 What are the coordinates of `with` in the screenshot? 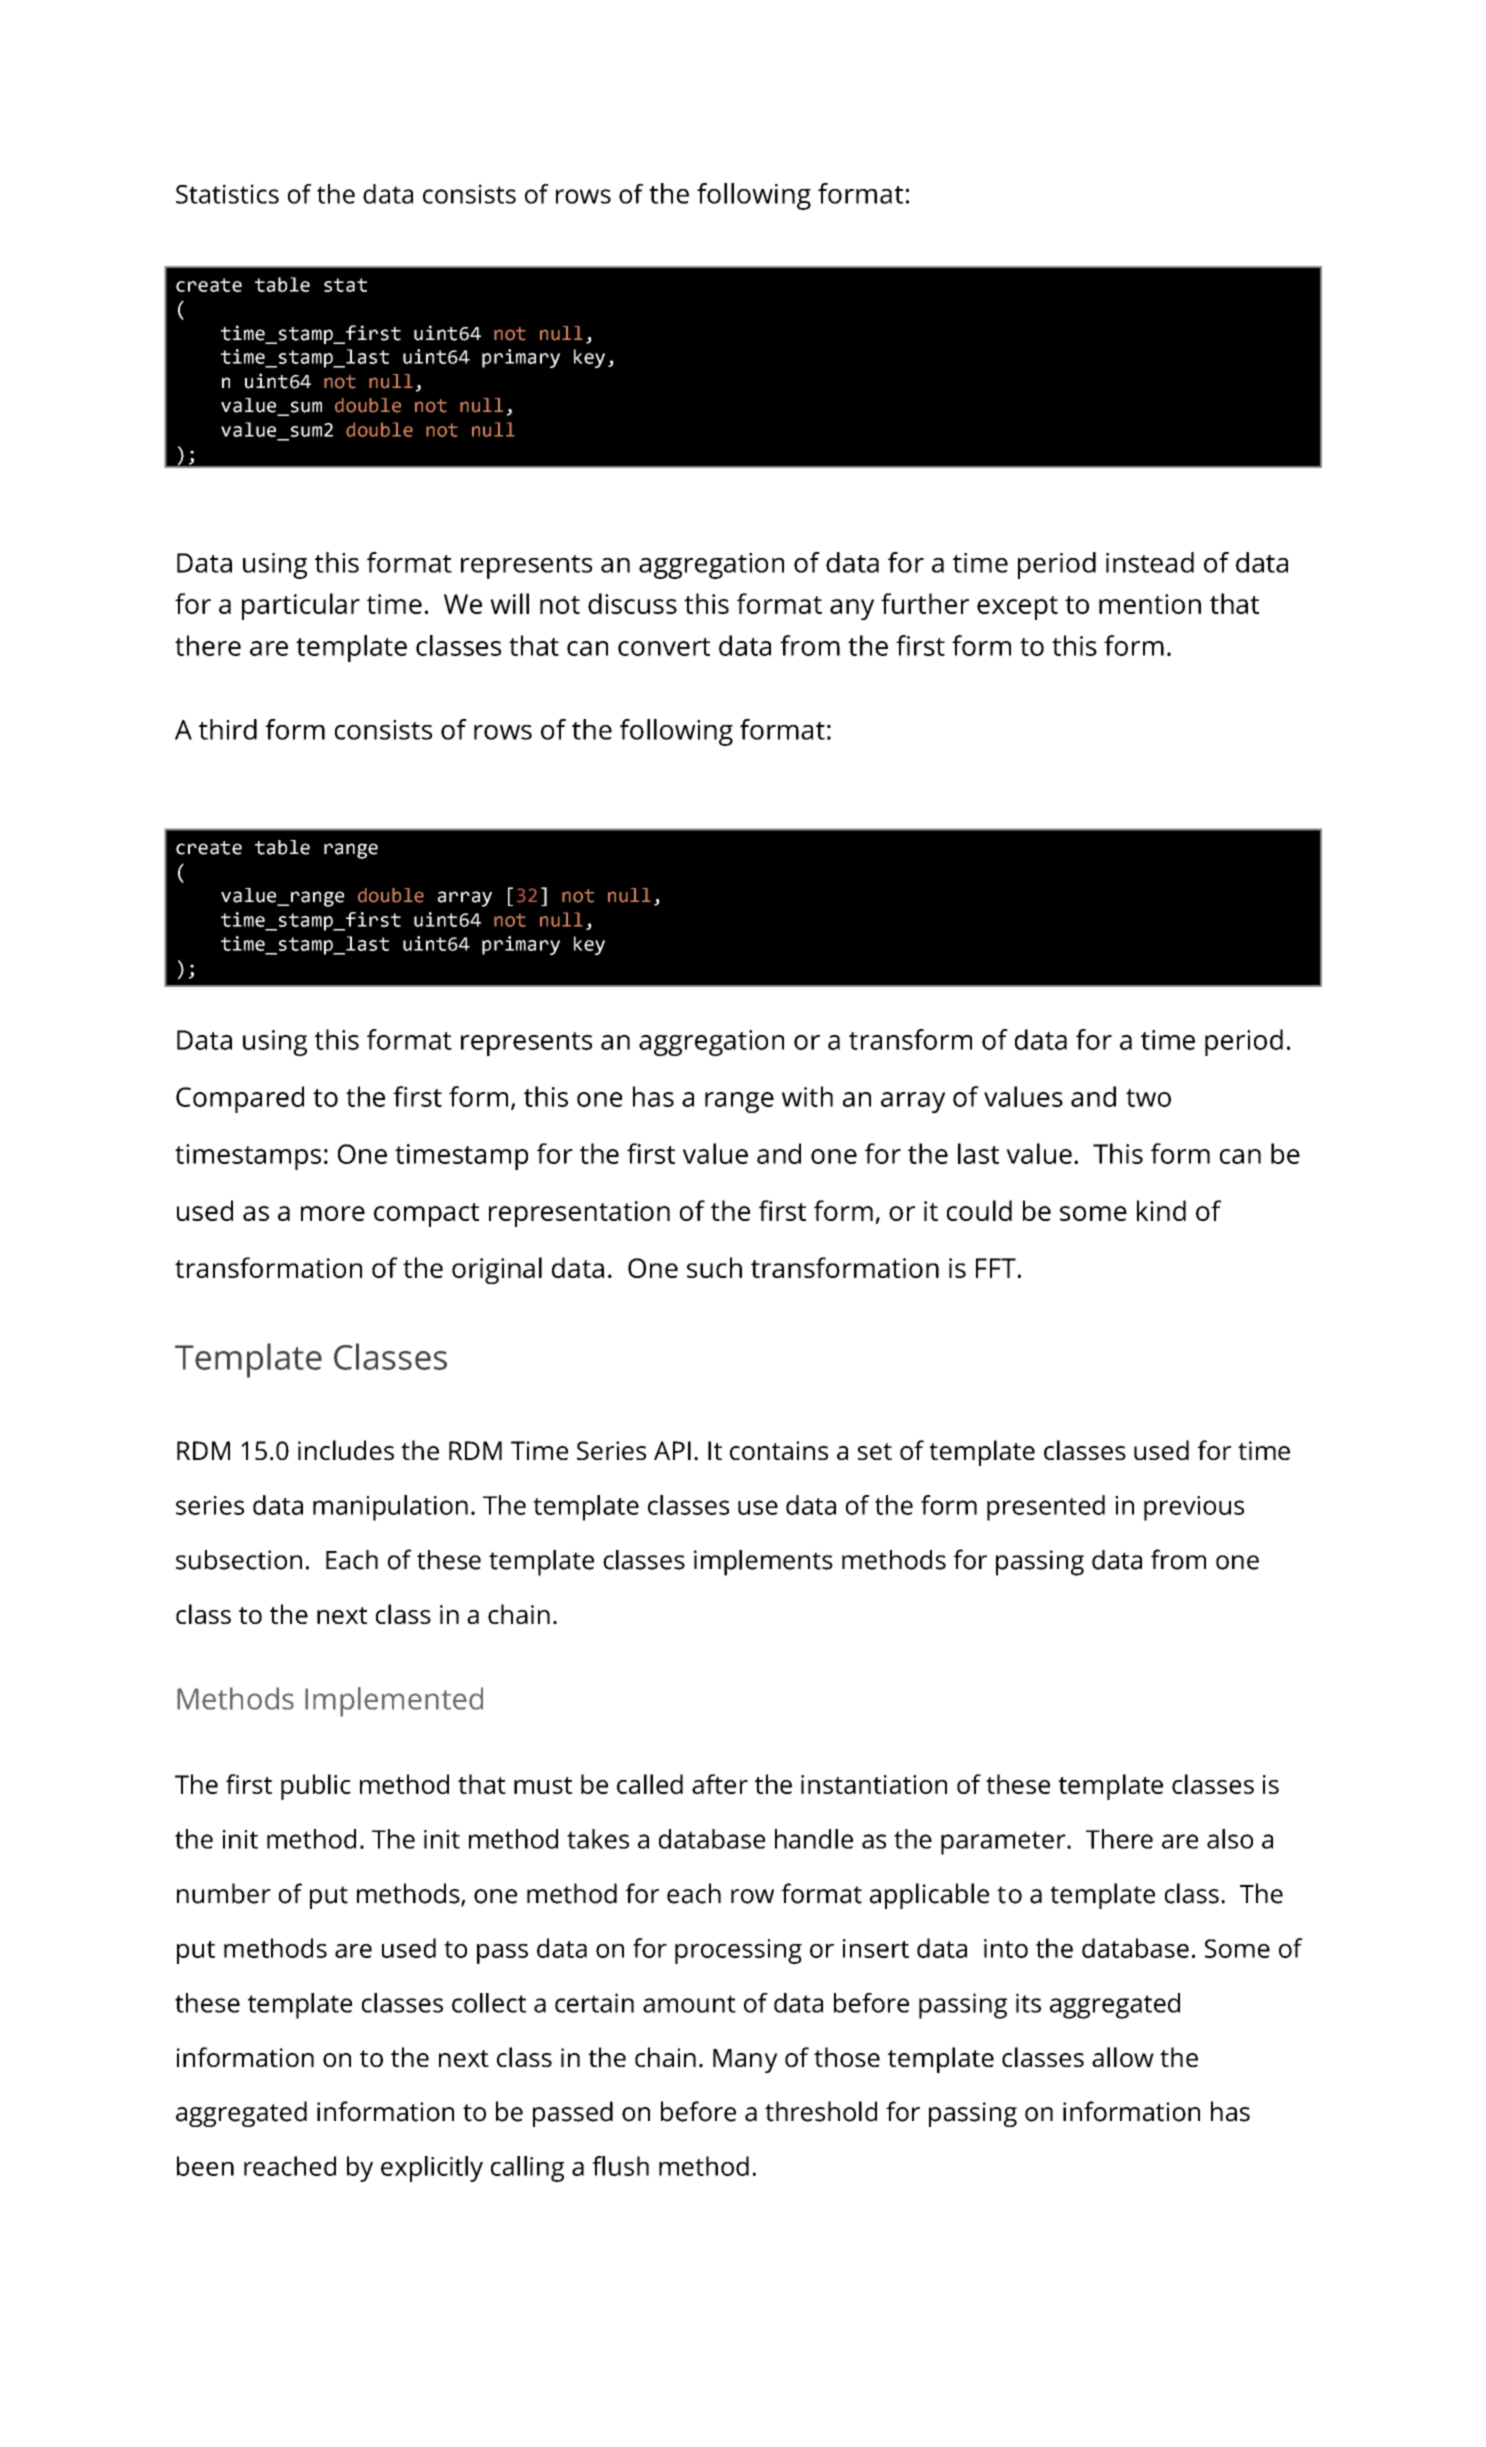 It's located at (807, 1096).
